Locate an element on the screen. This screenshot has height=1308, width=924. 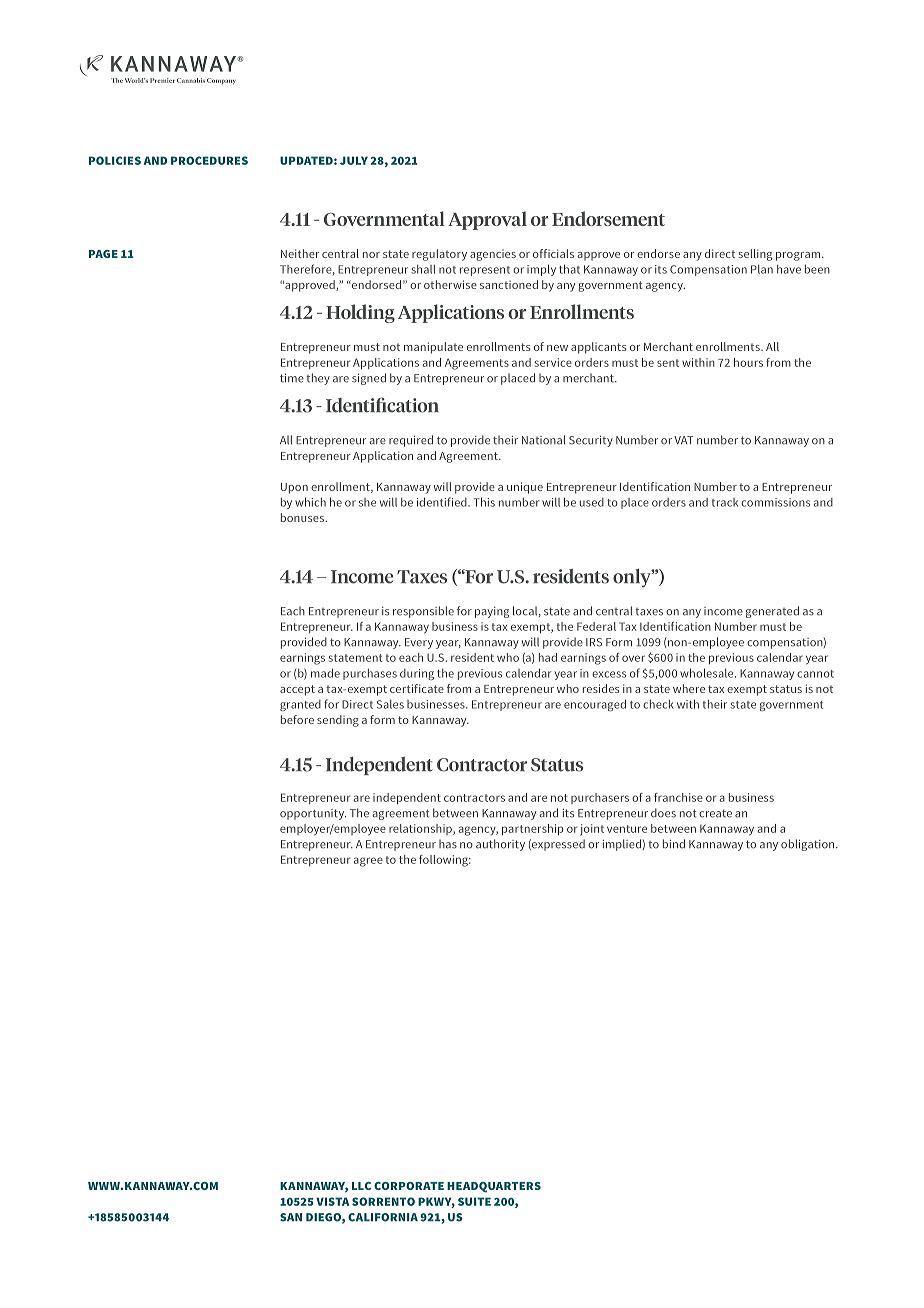
VISTA is located at coordinates (332, 1201).
